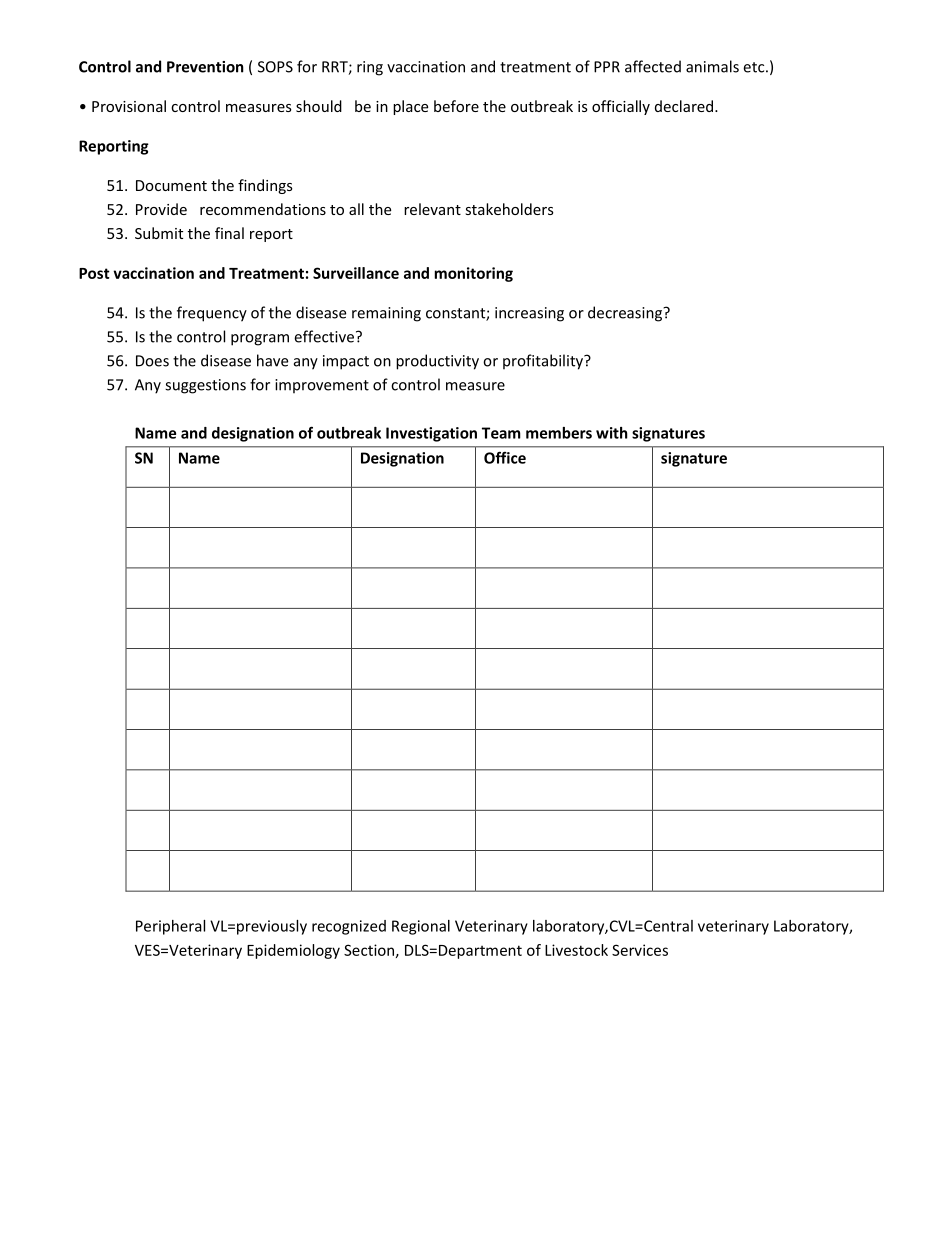 This document has width=952, height=1233. What do you see at coordinates (505, 457) in the document?
I see `Office` at bounding box center [505, 457].
